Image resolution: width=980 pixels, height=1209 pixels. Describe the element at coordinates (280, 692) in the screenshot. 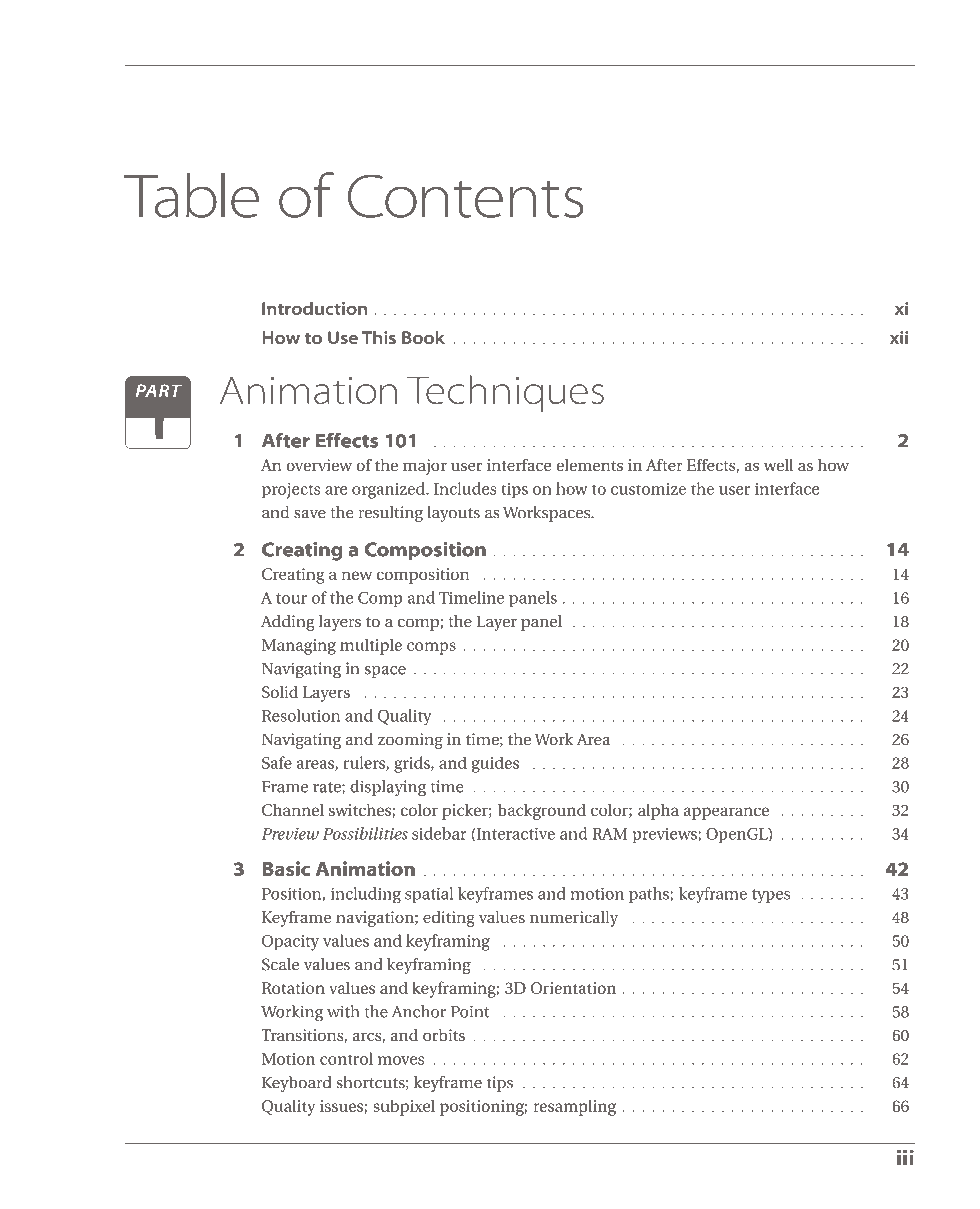

I see `Solid` at that location.
